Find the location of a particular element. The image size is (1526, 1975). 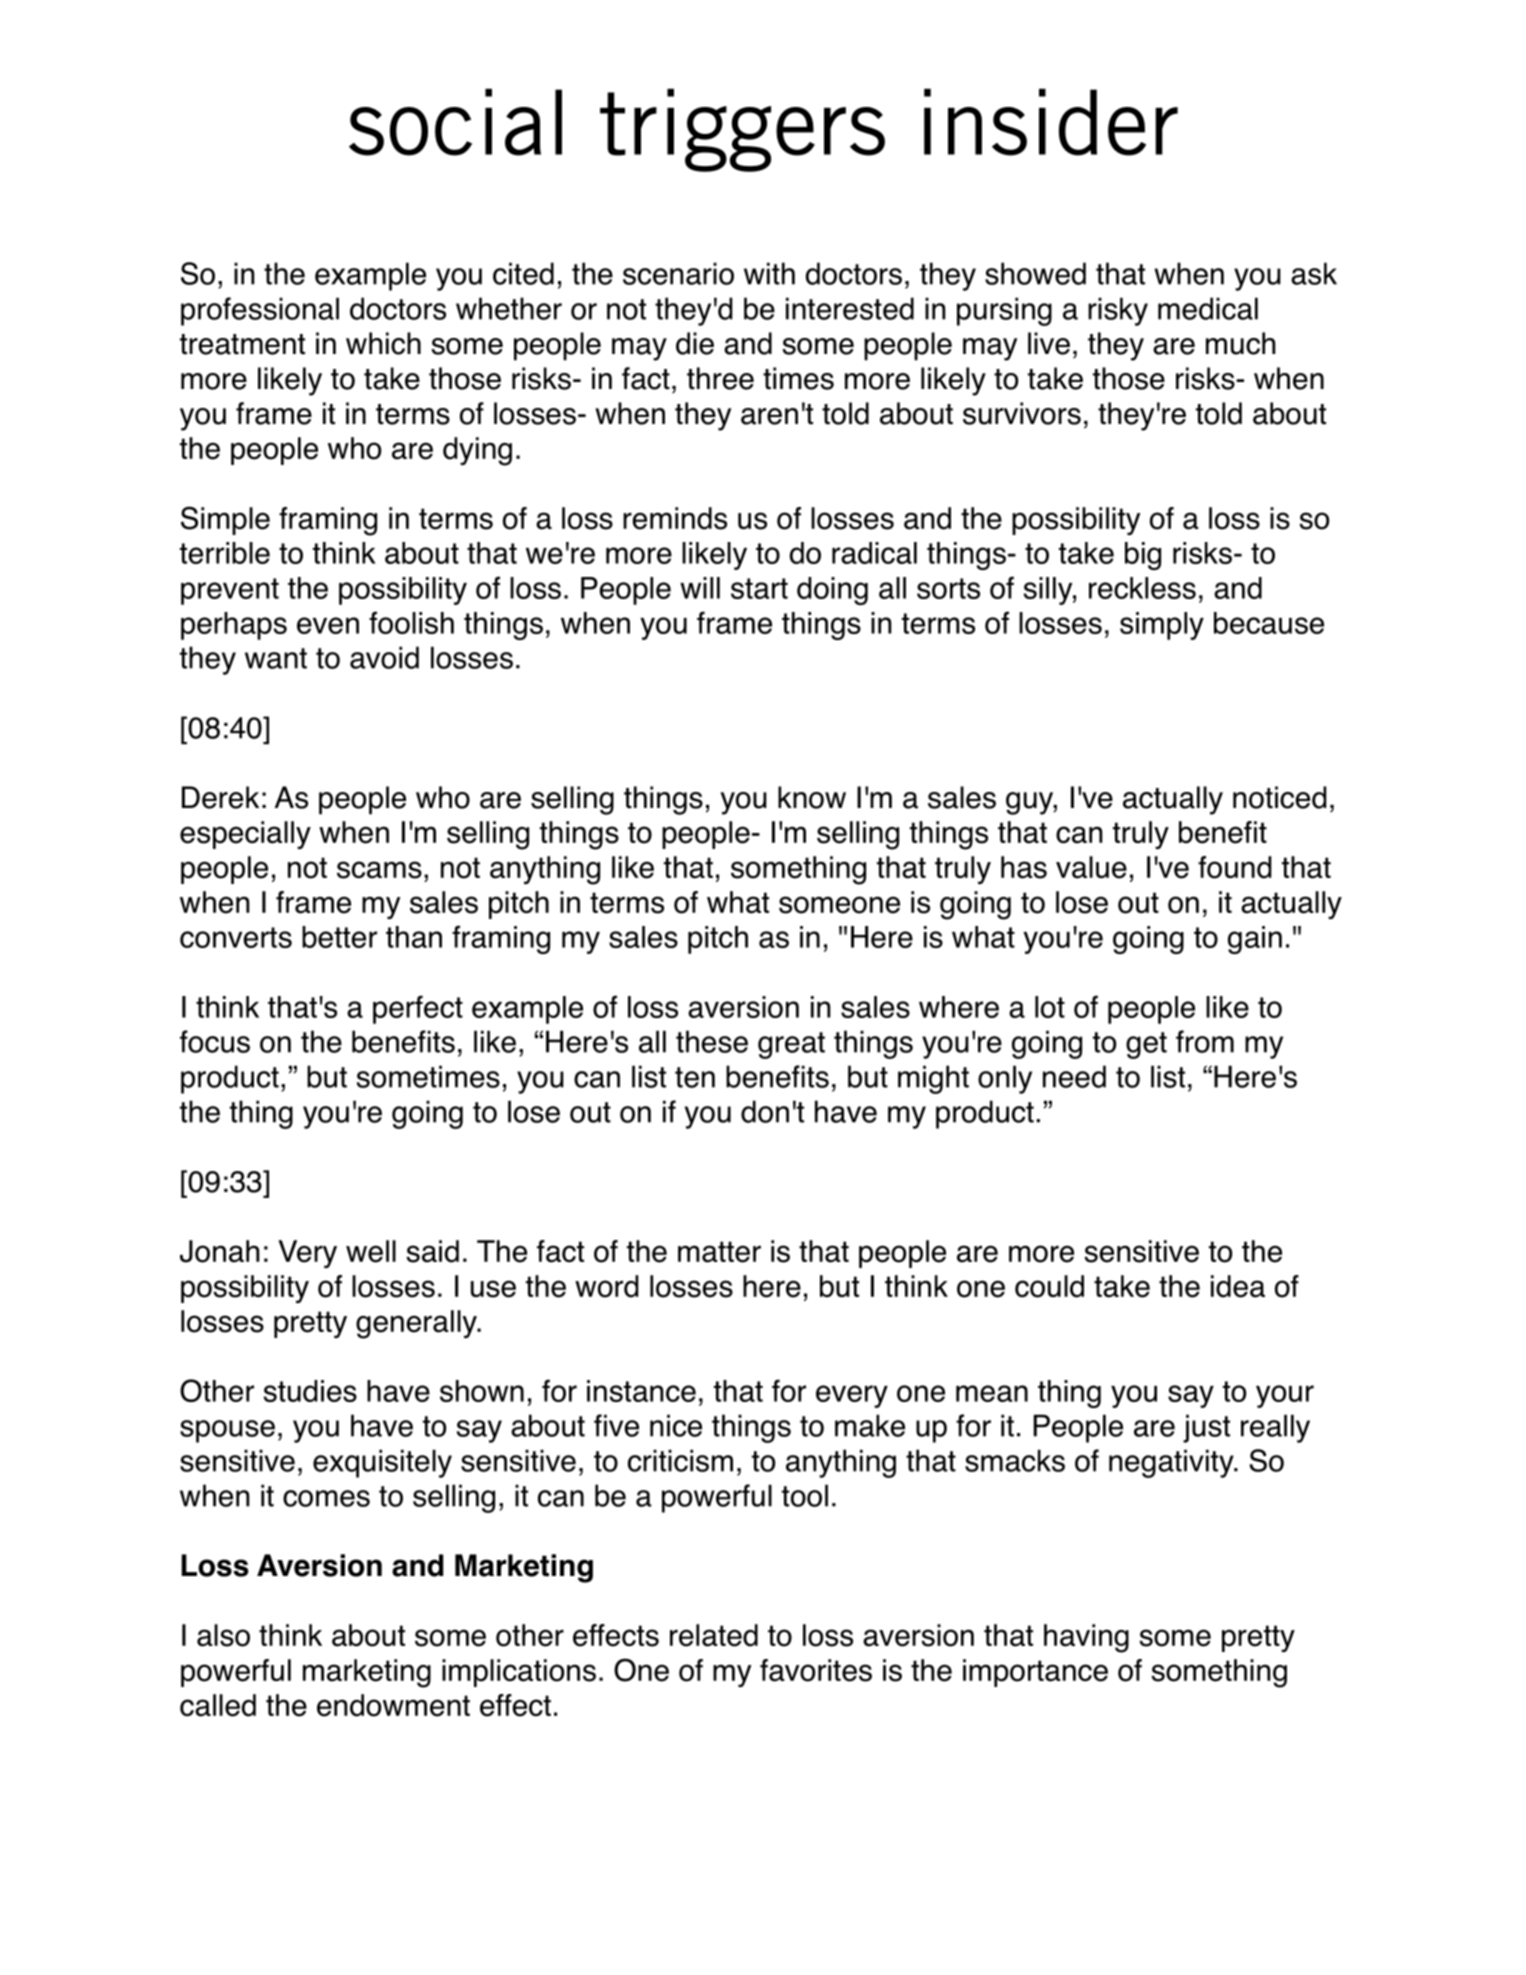

endowment is located at coordinates (393, 1705).
